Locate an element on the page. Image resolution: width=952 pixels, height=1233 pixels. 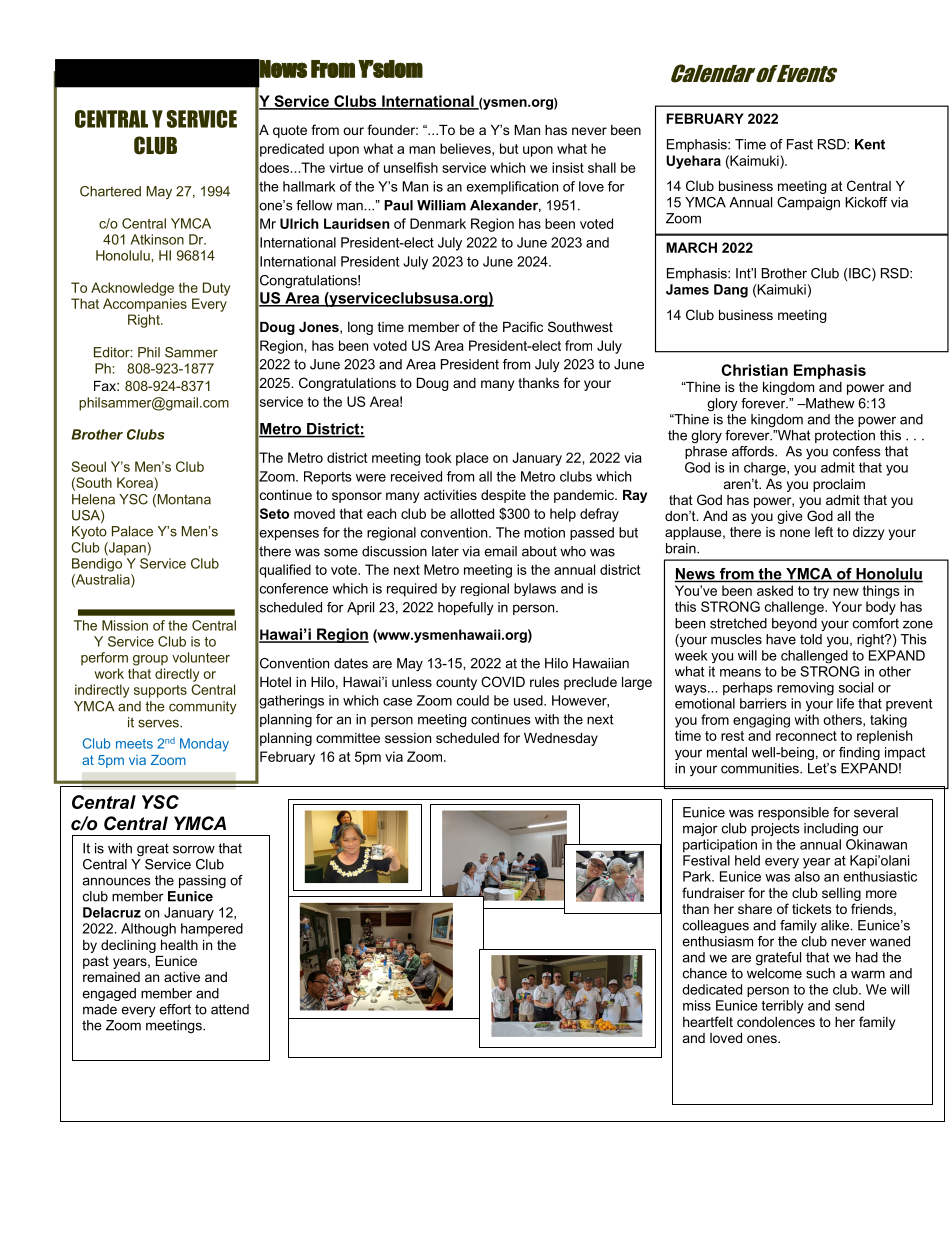
Fast is located at coordinates (800, 144).
